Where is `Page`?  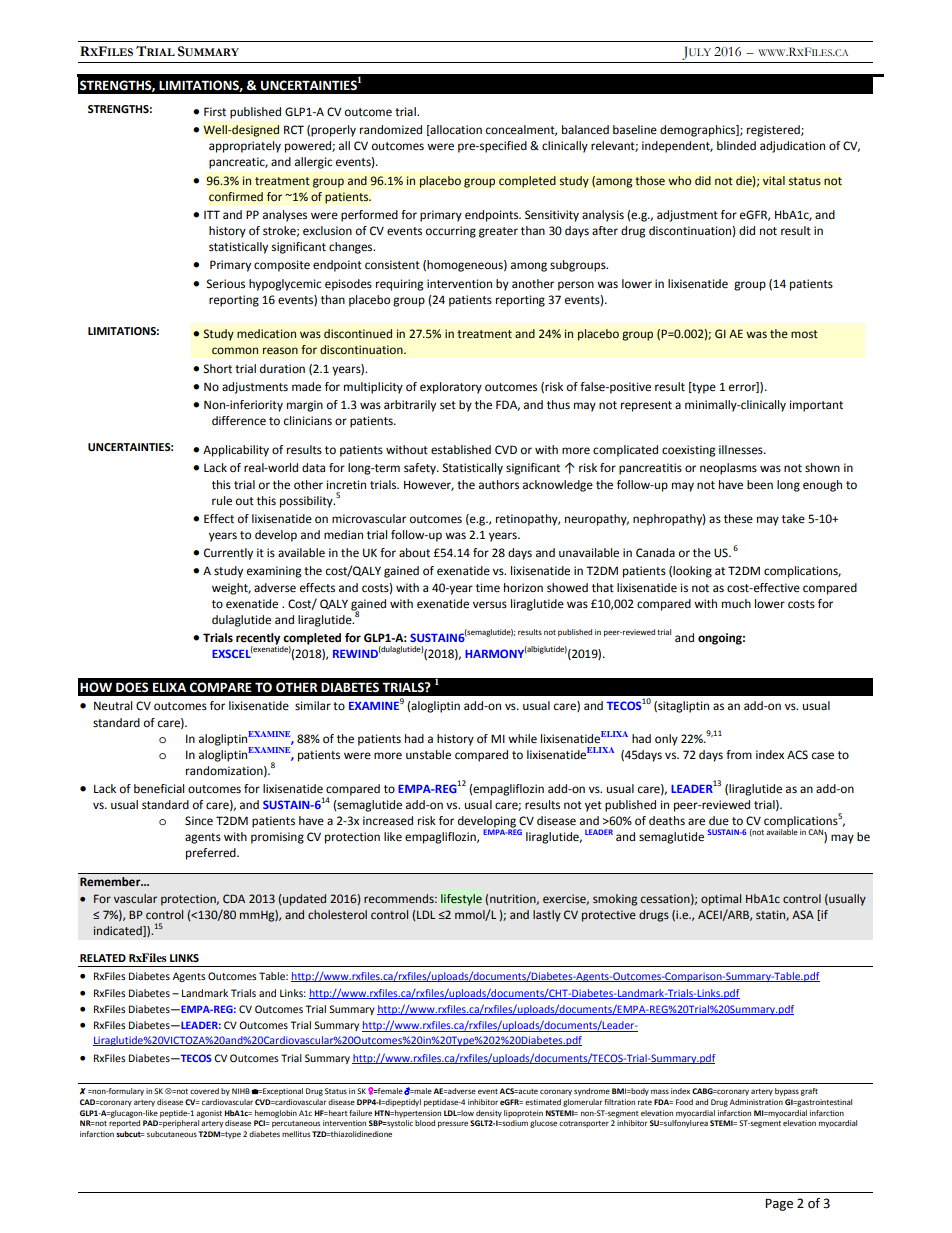
Page is located at coordinates (779, 1204).
